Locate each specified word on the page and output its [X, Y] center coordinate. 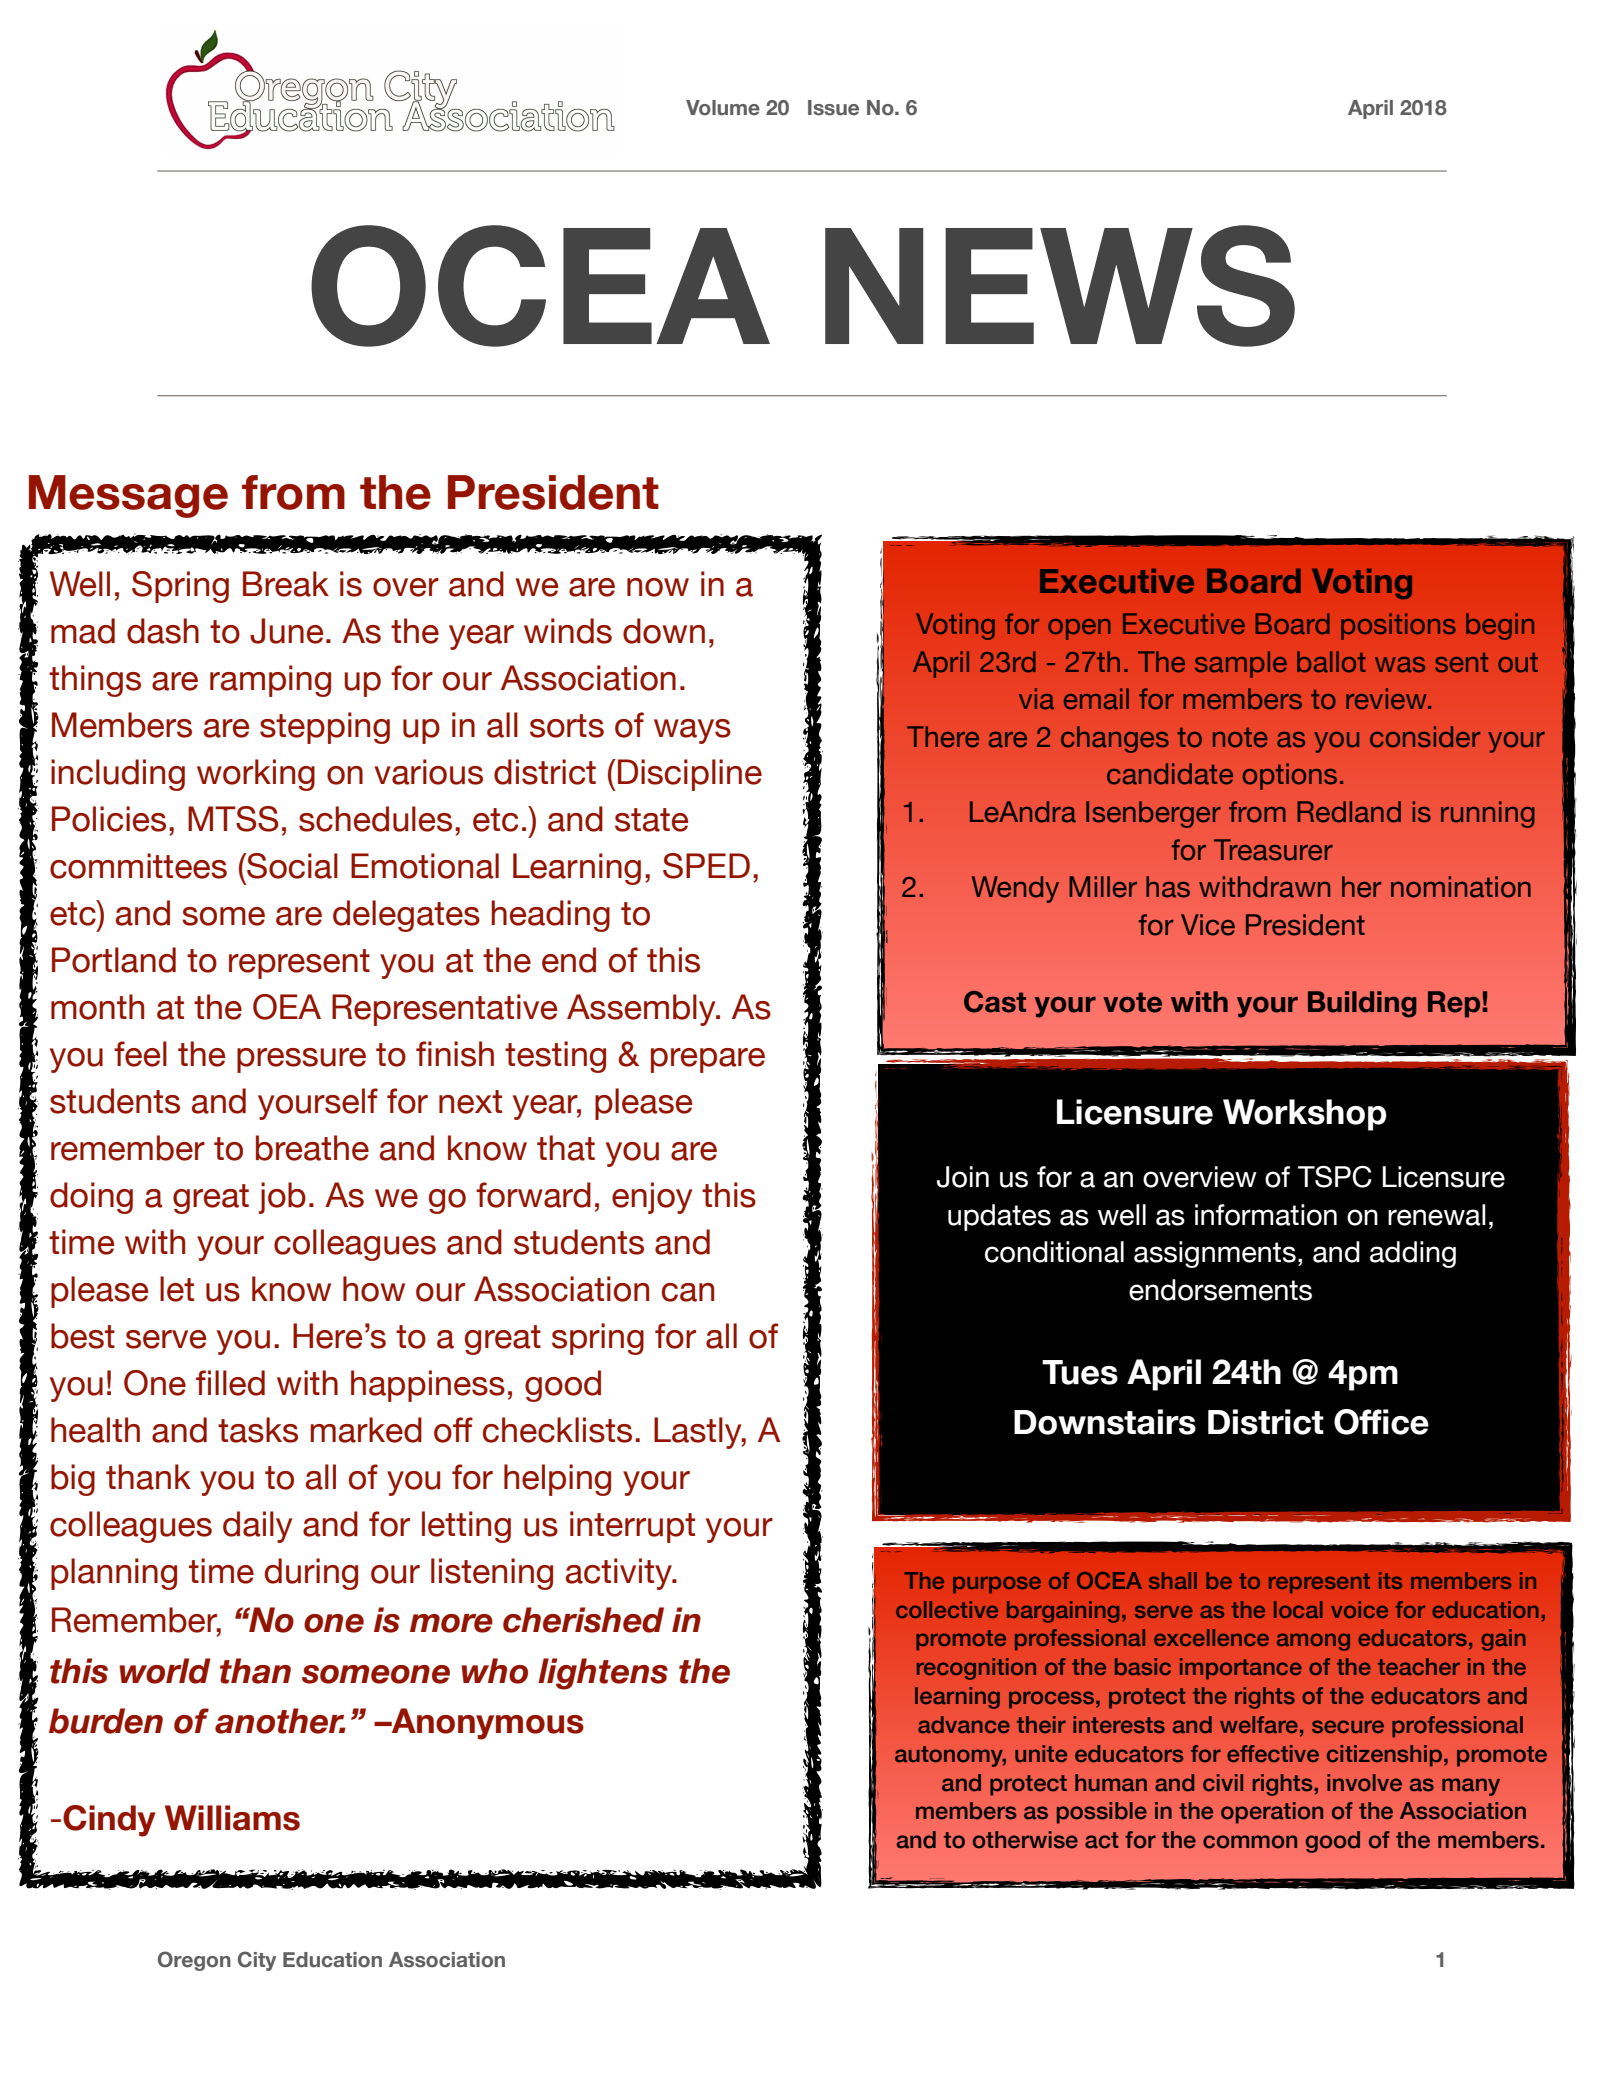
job [282, 1198]
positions [1398, 626]
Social [291, 866]
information [1266, 1215]
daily [257, 1527]
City [257, 1961]
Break [286, 584]
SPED [706, 866]
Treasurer [1273, 850]
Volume [723, 108]
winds [568, 631]
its [1390, 1580]
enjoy [652, 1198]
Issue [833, 108]
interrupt [632, 1527]
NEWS [1060, 286]
